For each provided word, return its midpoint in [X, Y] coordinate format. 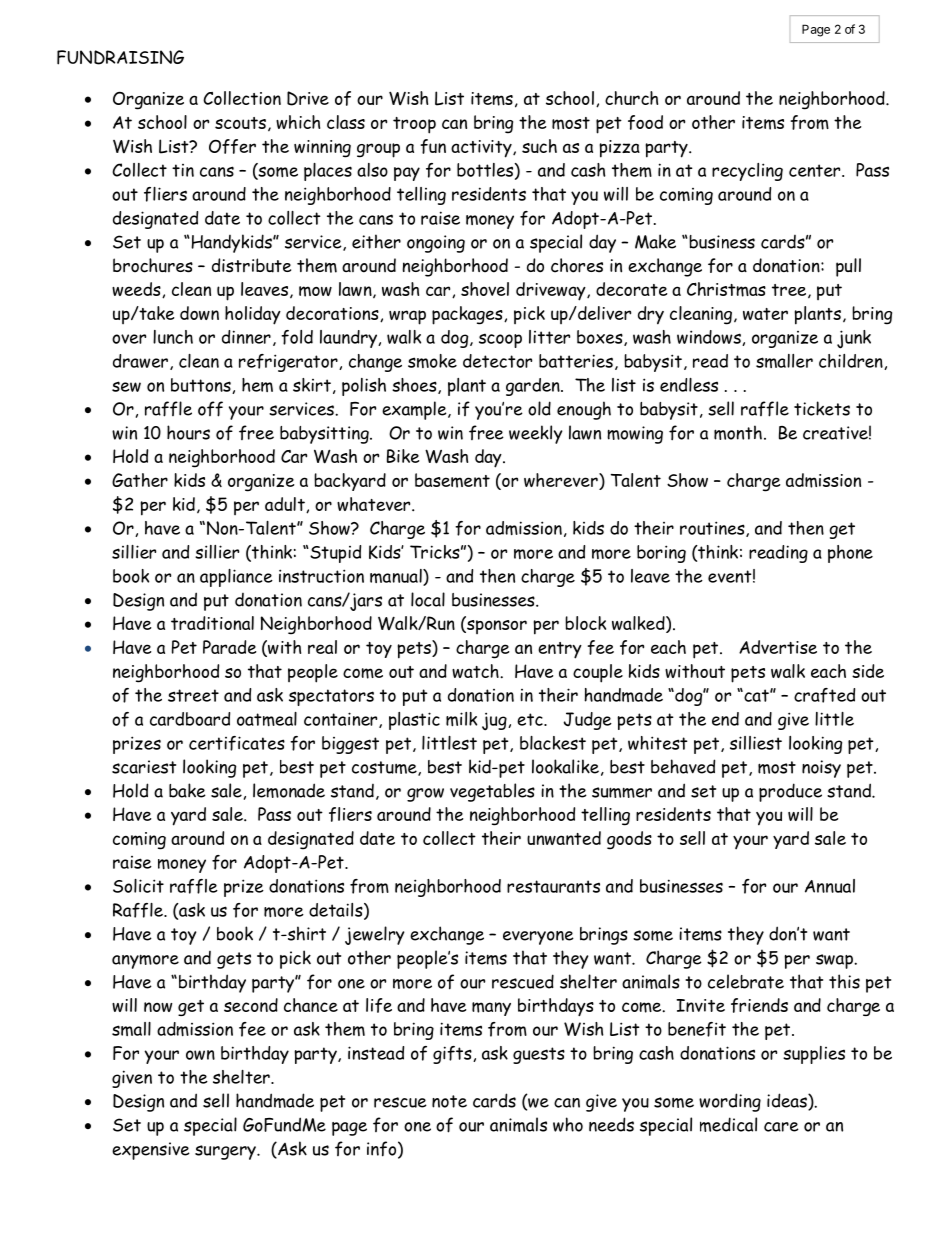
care [781, 1127]
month [738, 432]
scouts [240, 123]
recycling [747, 172]
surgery [226, 1152]
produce [790, 792]
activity [482, 149]
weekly [536, 434]
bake [187, 790]
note [449, 1101]
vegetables [492, 792]
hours [188, 432]
